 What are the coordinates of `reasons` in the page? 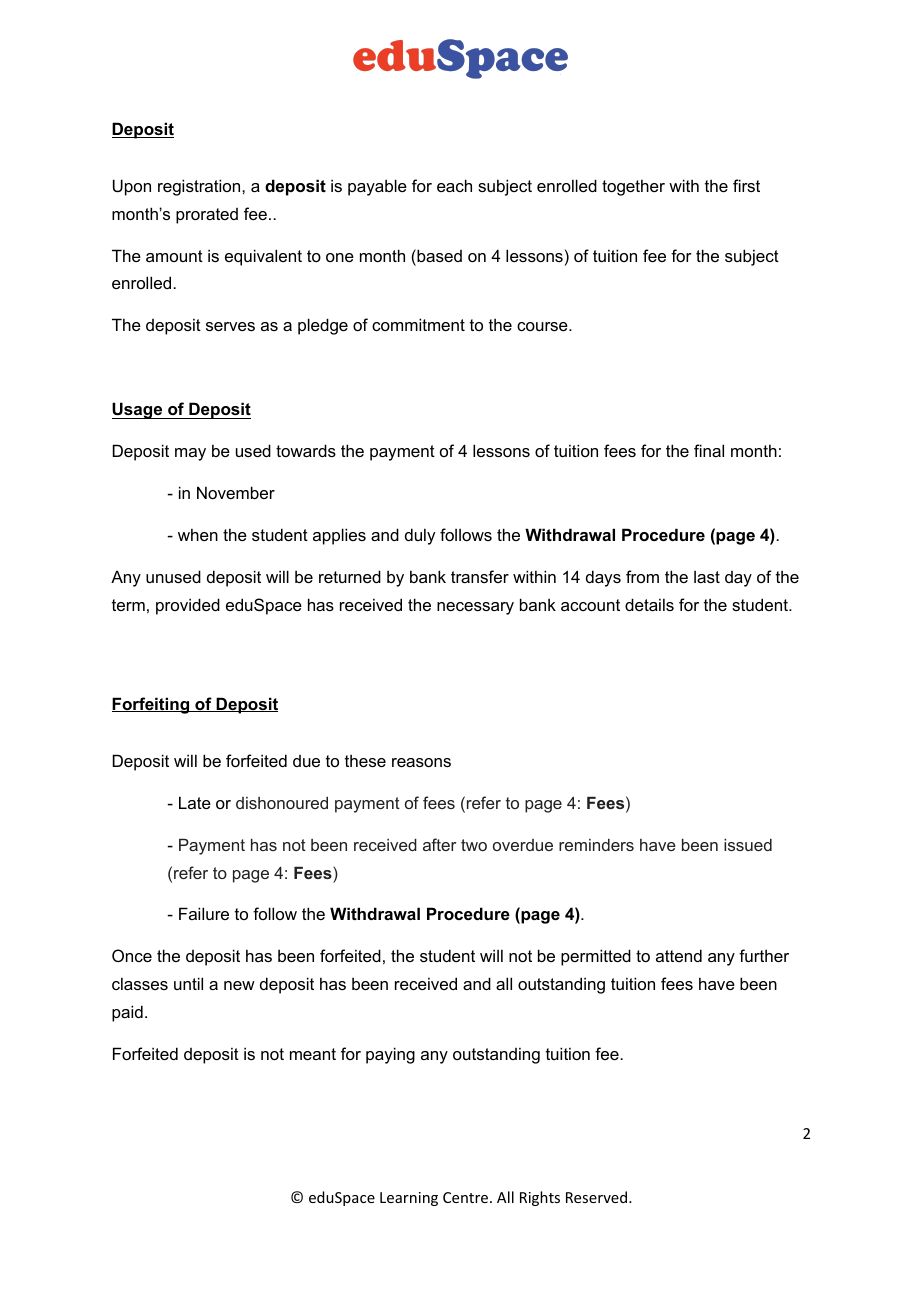 It's located at (421, 762).
